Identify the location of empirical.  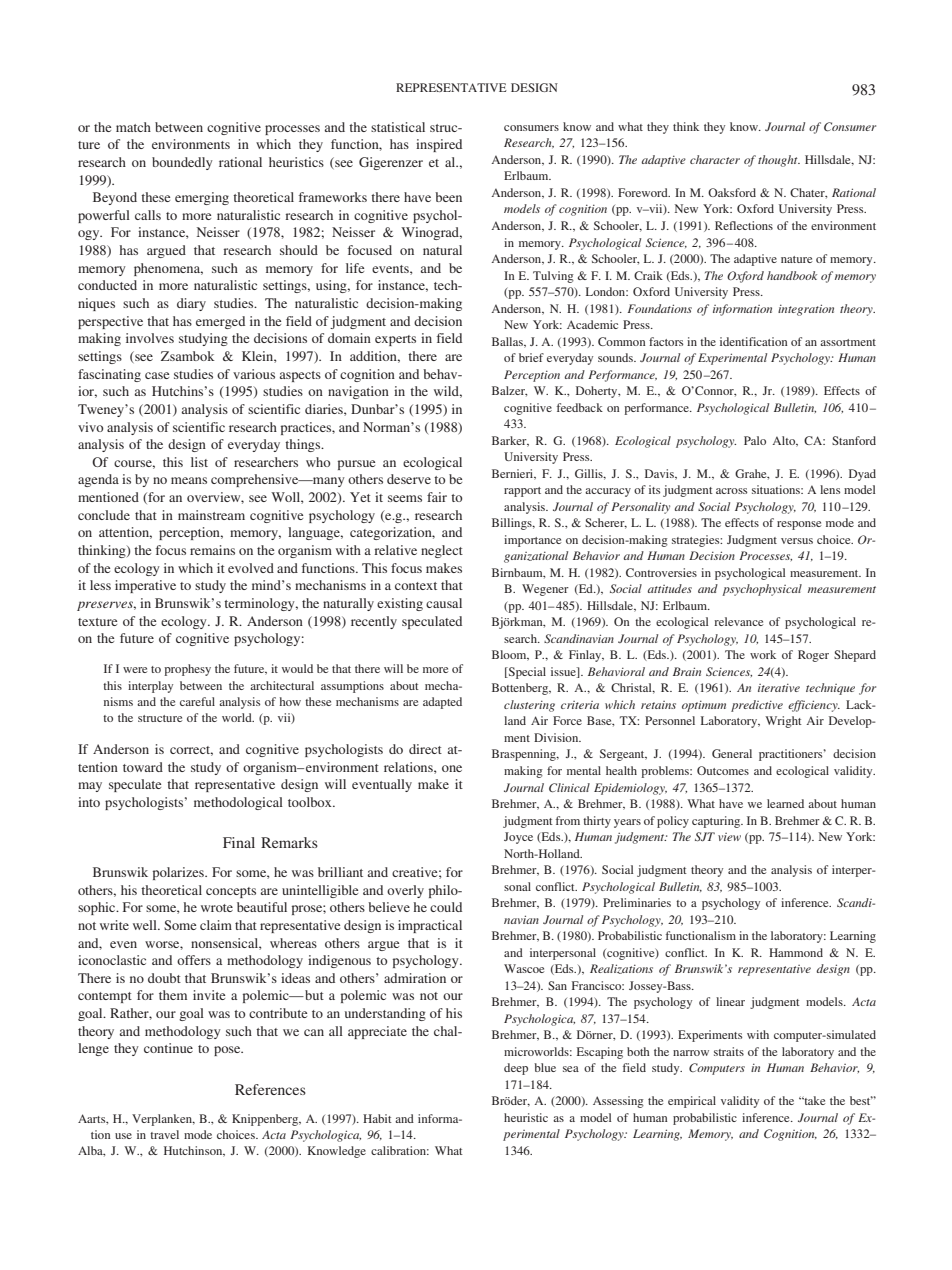
(692, 1102).
